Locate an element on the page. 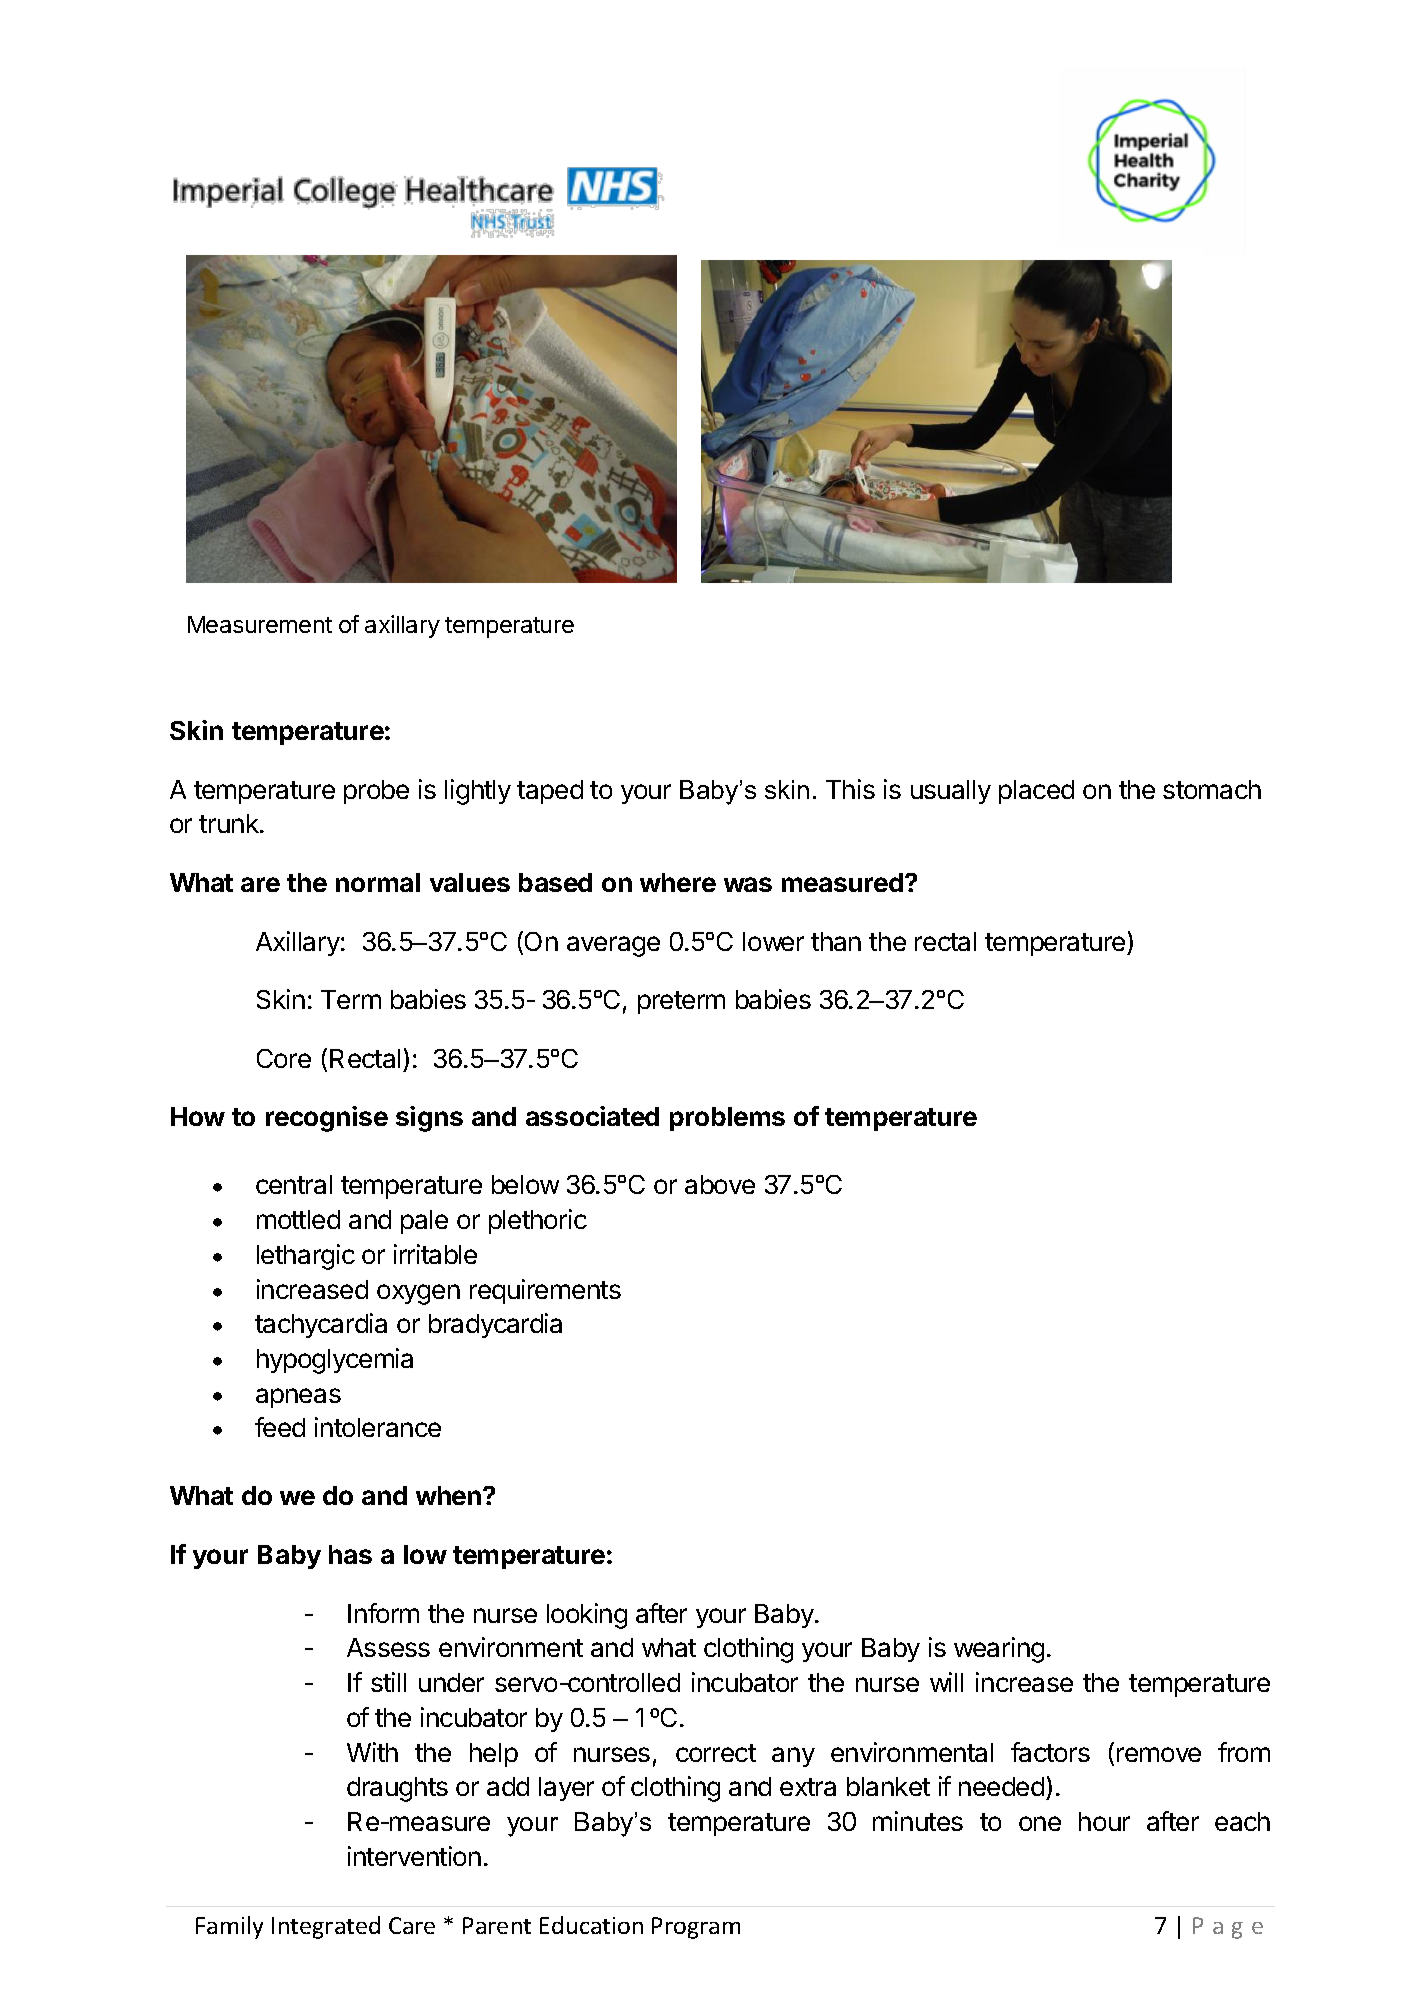 This page has height=2009, width=1420. placed is located at coordinates (1036, 792).
